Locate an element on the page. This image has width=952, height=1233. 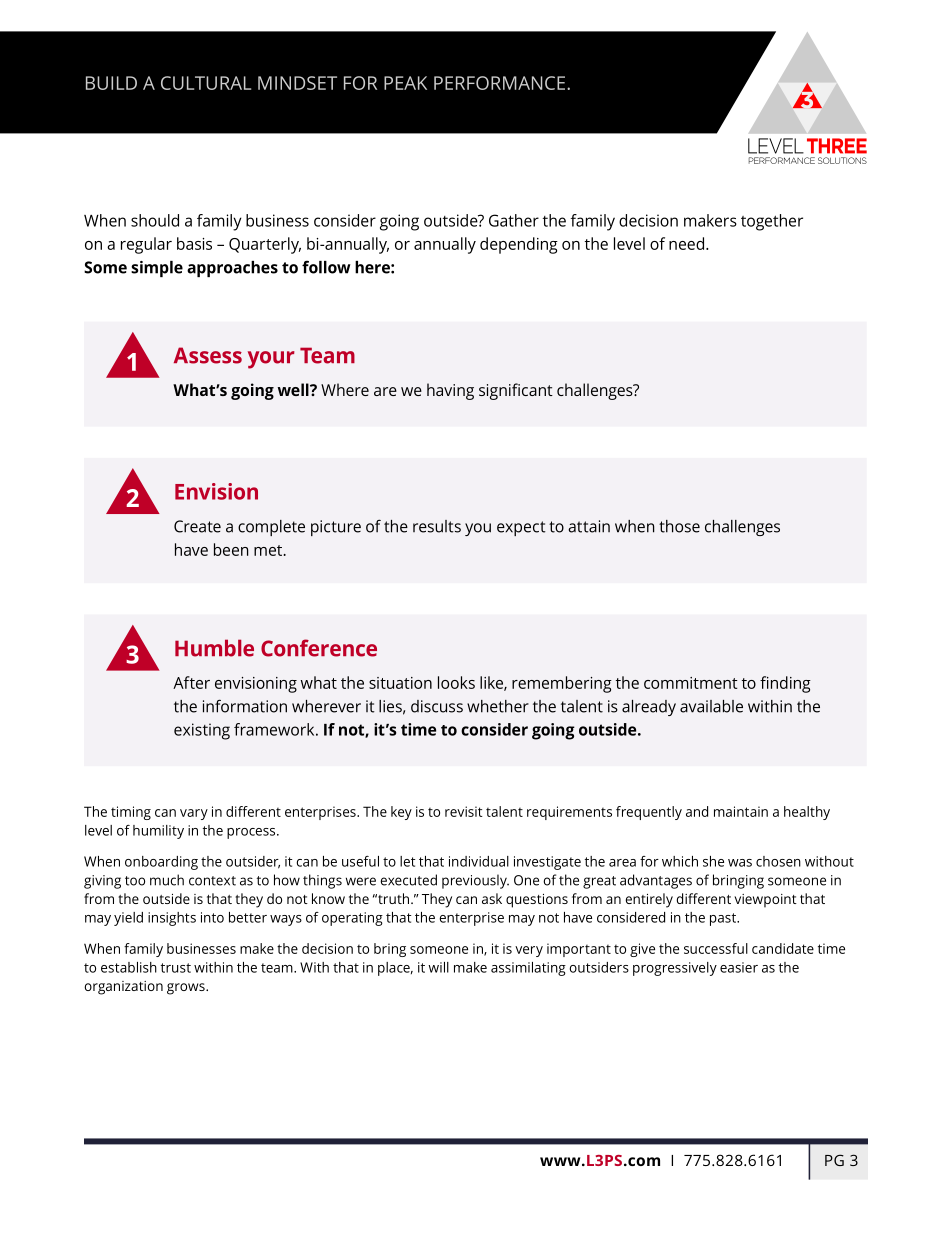
together is located at coordinates (772, 222).
